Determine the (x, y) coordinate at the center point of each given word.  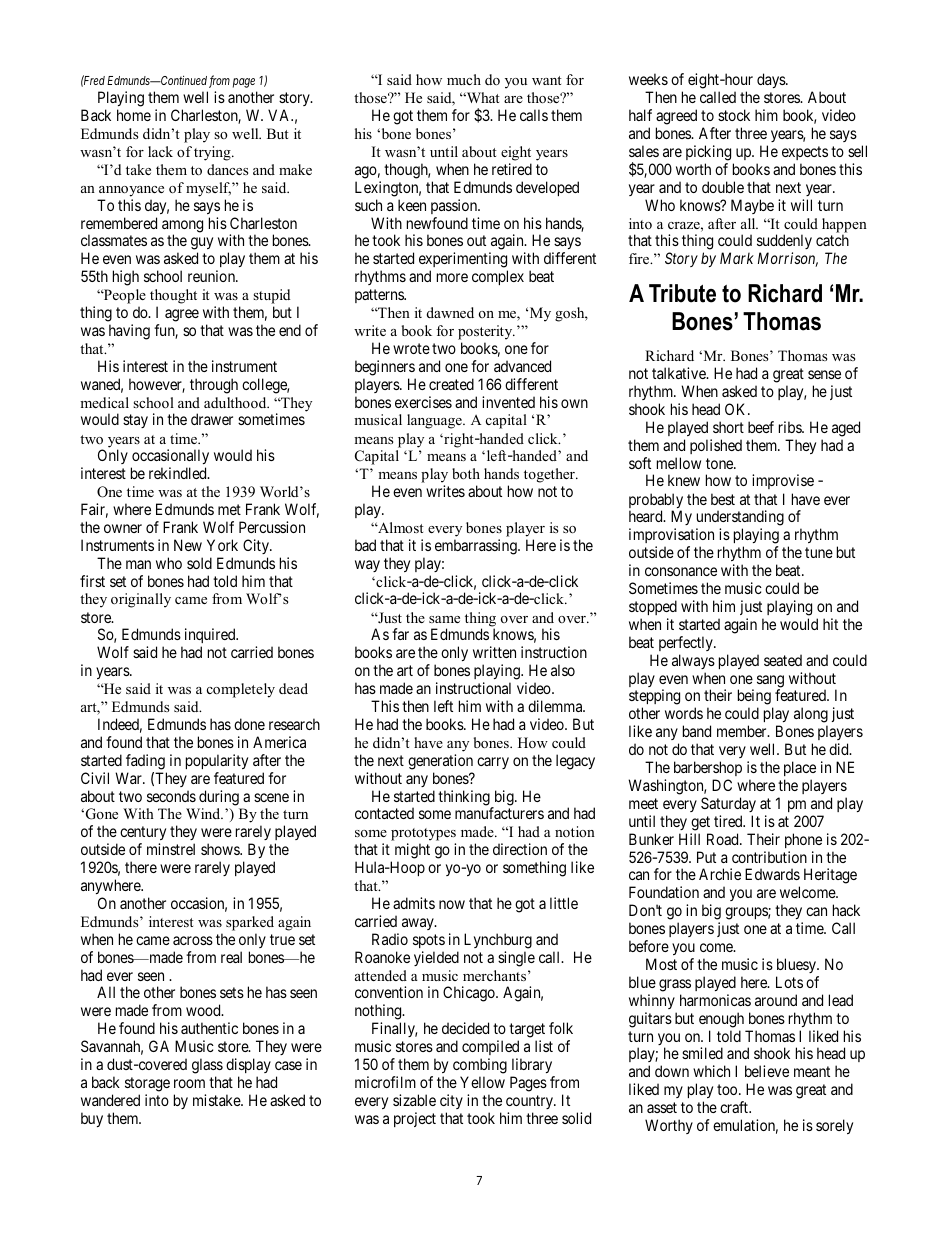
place (800, 768)
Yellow (482, 1082)
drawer (212, 419)
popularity (217, 761)
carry (493, 763)
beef (761, 427)
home (134, 115)
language (435, 421)
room (189, 1083)
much (464, 79)
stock (734, 115)
